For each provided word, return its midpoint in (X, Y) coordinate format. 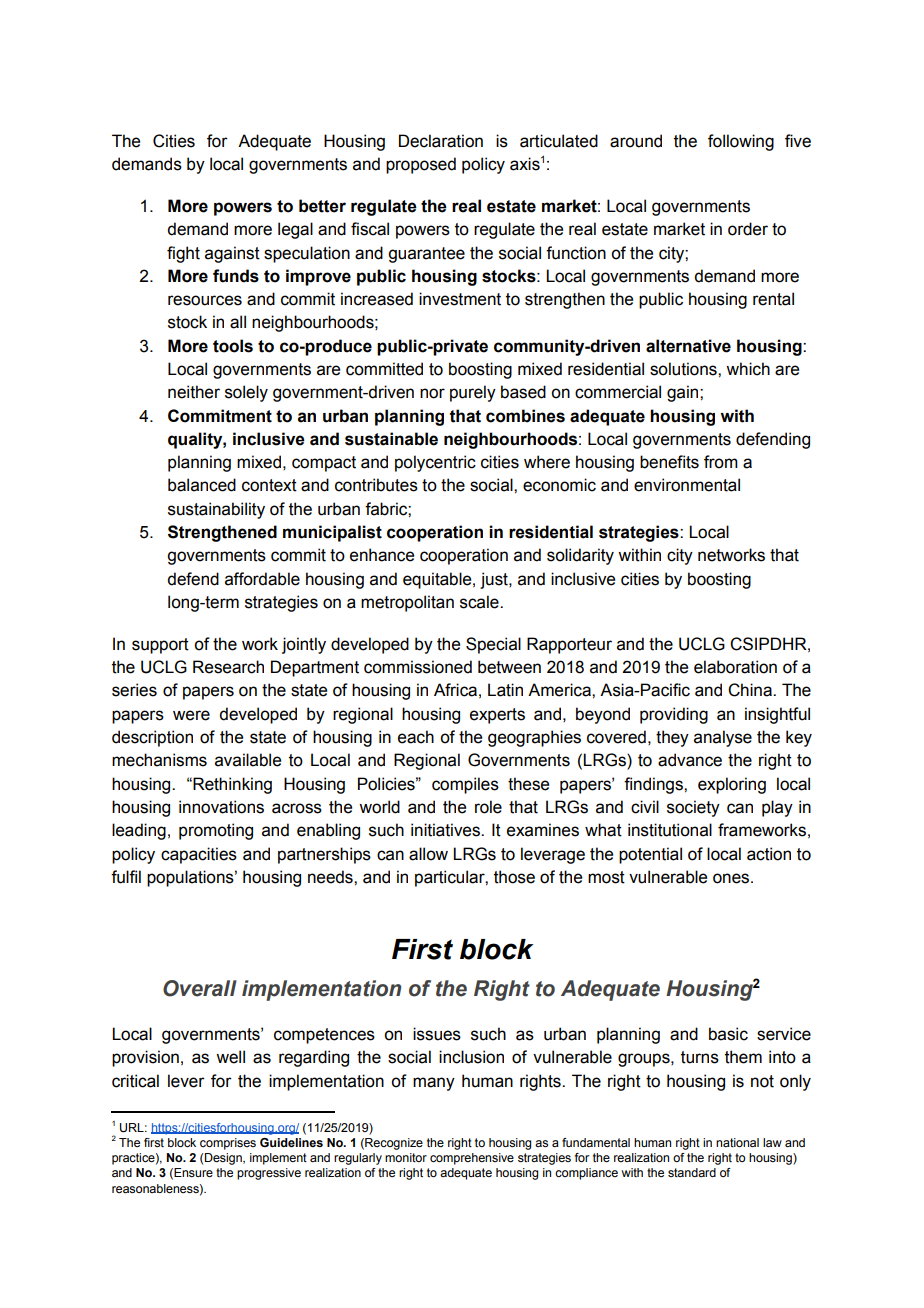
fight (183, 254)
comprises (228, 1144)
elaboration (735, 667)
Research (228, 667)
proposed (421, 165)
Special (493, 645)
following (741, 142)
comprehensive (472, 1159)
